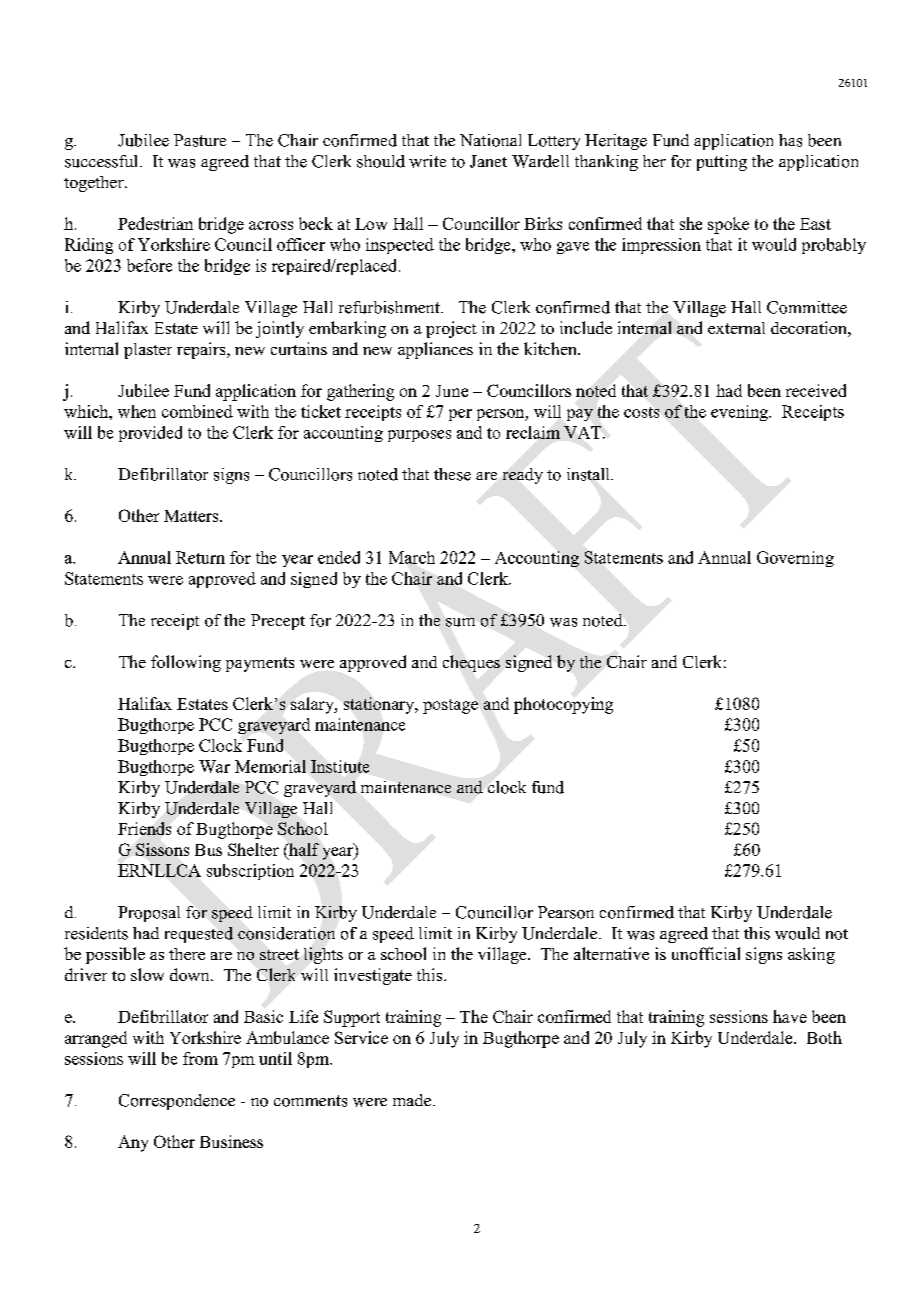 This screenshot has width=924, height=1308. I want to click on Both, so click(824, 1037).
